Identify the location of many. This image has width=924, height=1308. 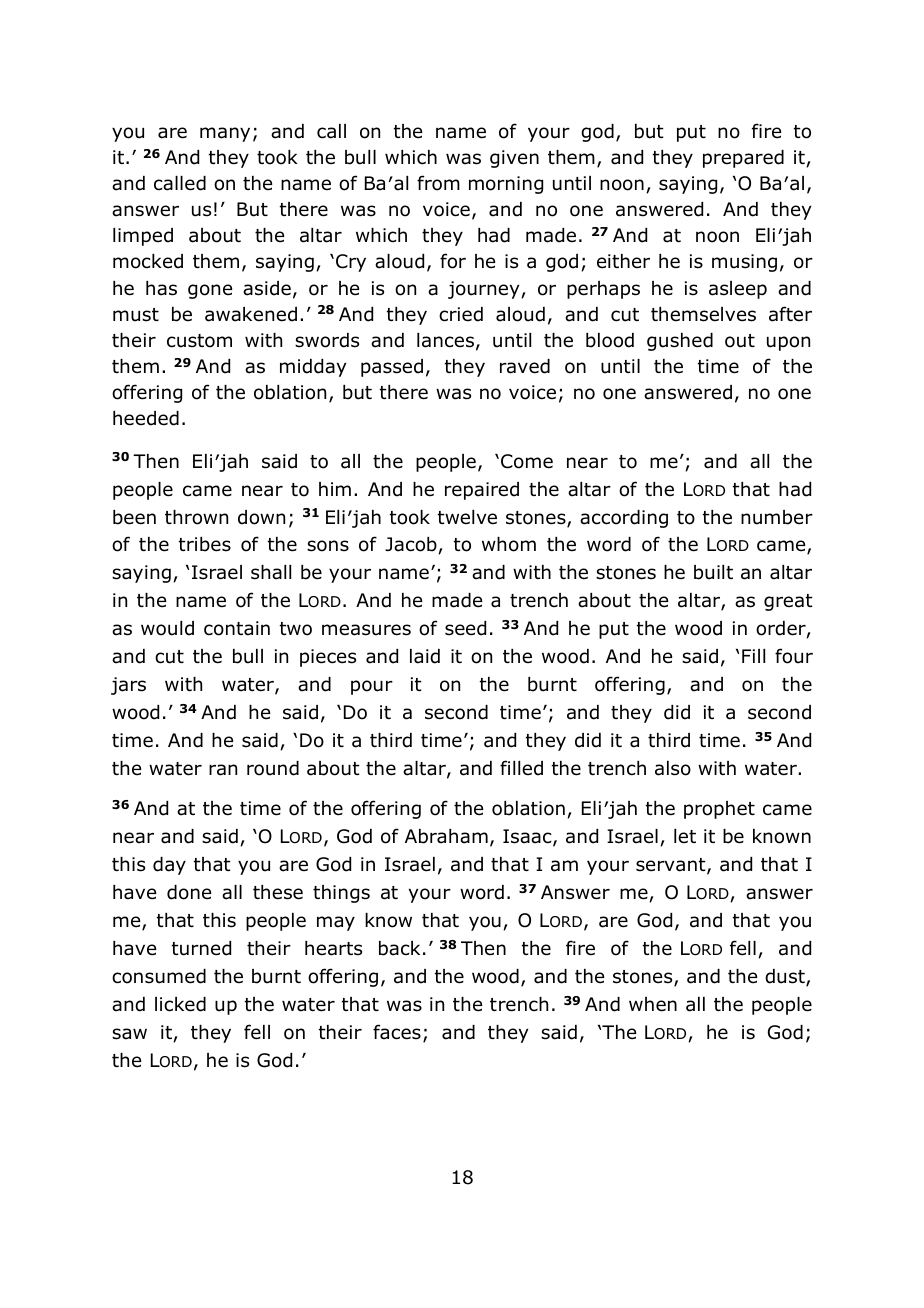
(225, 134).
